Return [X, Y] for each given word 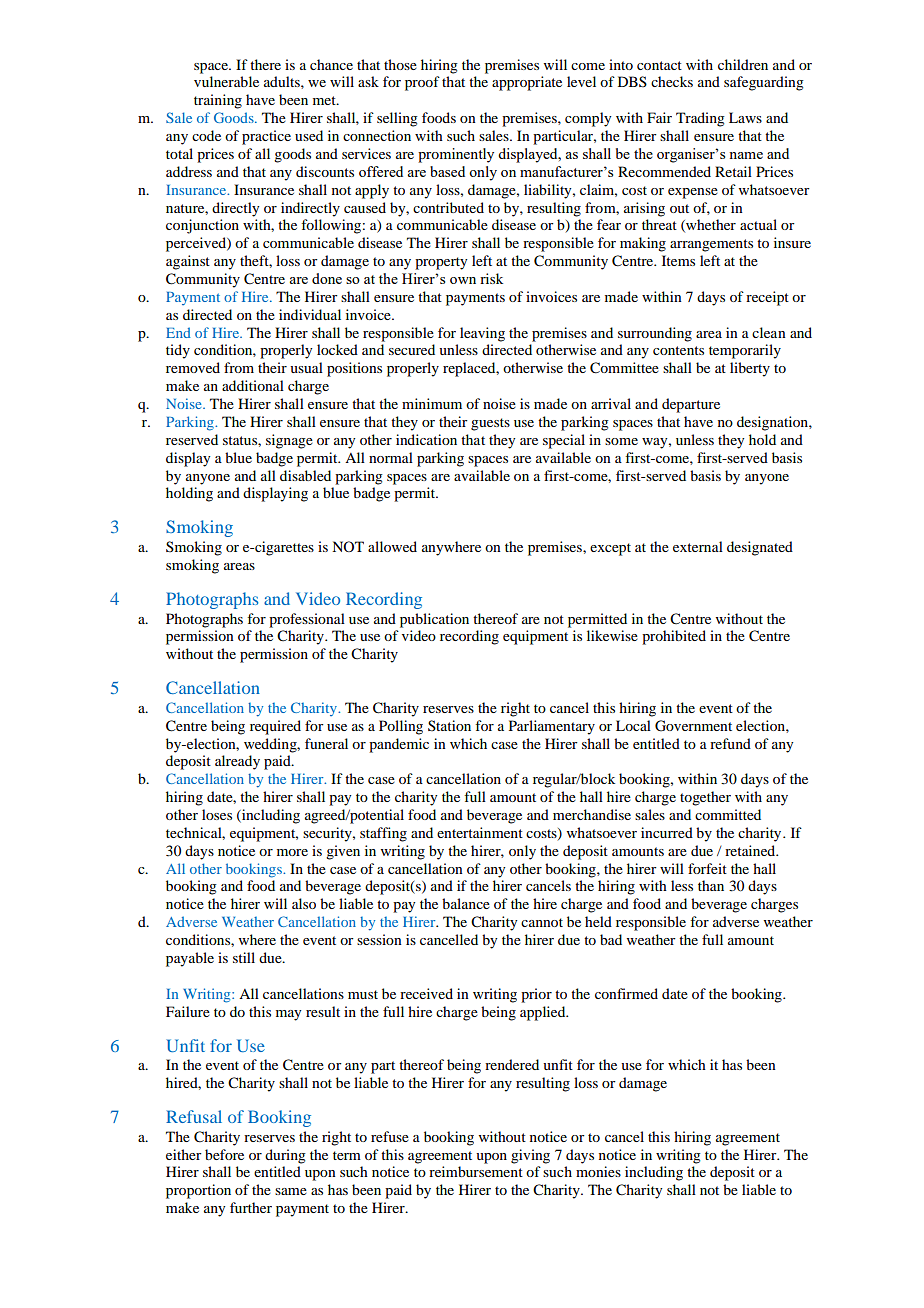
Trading [700, 119]
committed [728, 814]
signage [289, 441]
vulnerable [226, 81]
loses [217, 814]
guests [490, 424]
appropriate [527, 83]
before [224, 1154]
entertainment [480, 832]
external [698, 546]
